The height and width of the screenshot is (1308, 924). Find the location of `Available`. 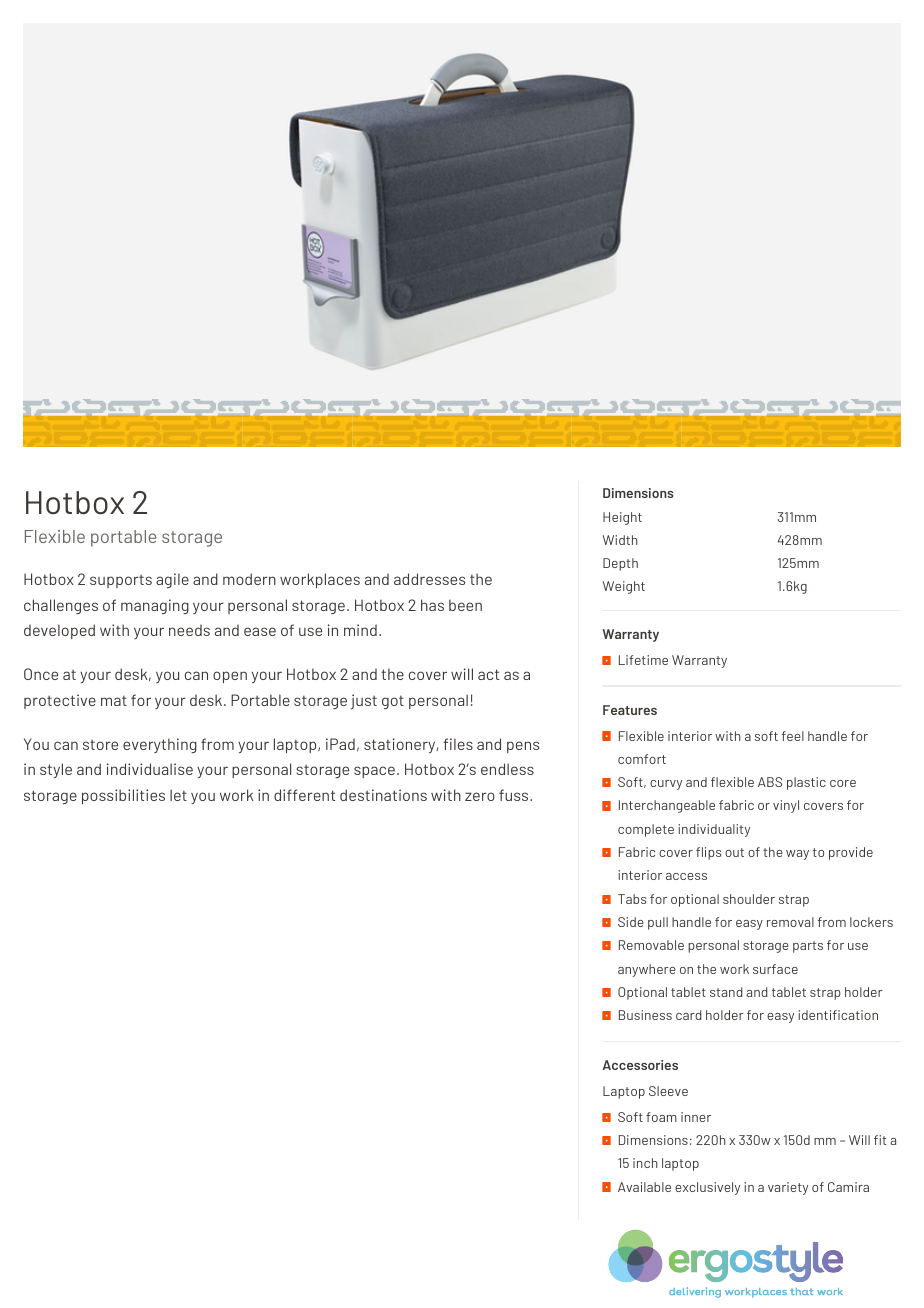

Available is located at coordinates (644, 1187).
